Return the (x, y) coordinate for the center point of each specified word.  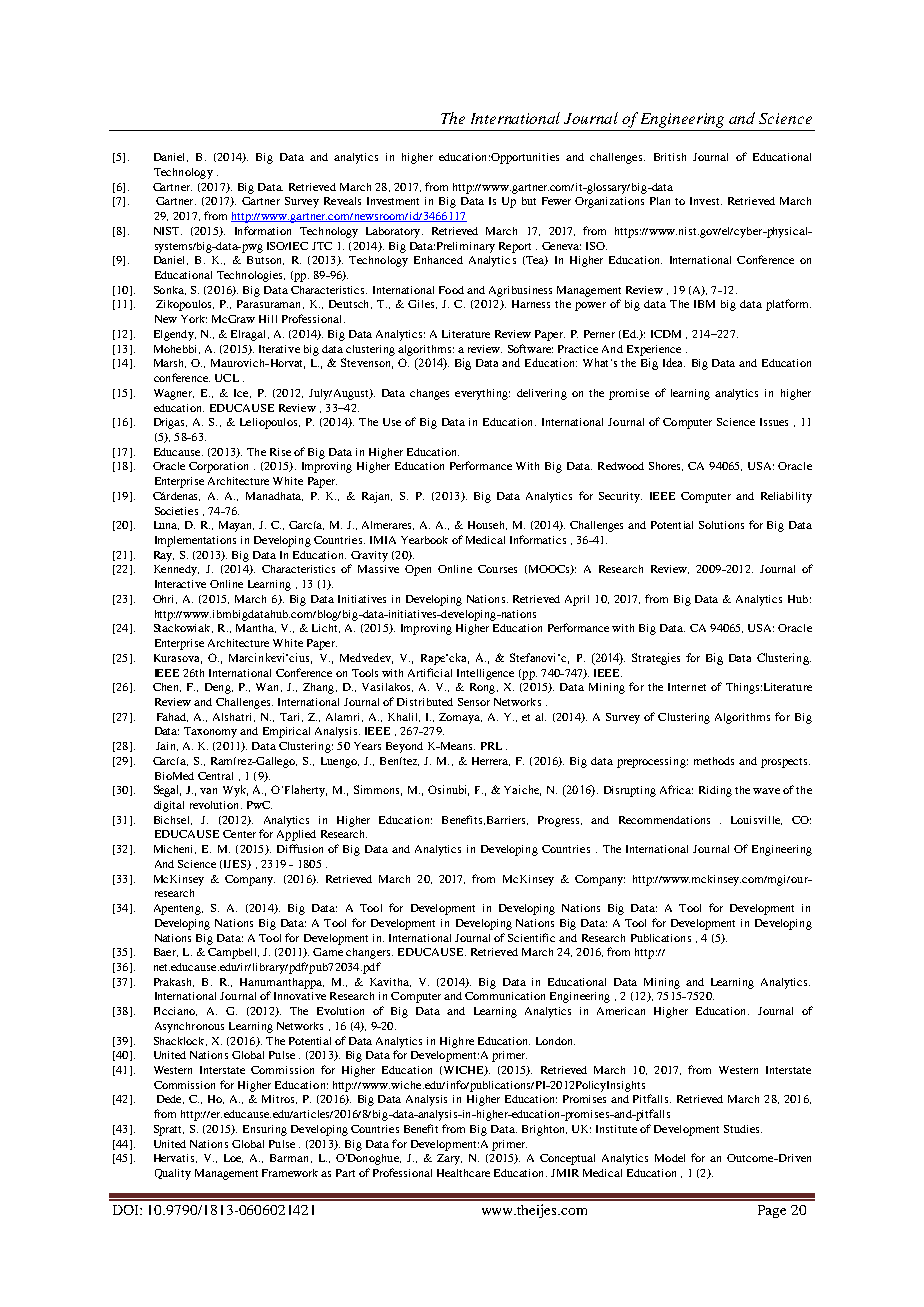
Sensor (474, 702)
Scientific (531, 937)
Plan (660, 201)
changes (429, 394)
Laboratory (394, 232)
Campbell (233, 953)
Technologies (251, 276)
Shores (666, 466)
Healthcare (463, 1173)
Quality (173, 1174)
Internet (687, 687)
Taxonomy (210, 732)
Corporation (218, 467)
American (621, 1011)
